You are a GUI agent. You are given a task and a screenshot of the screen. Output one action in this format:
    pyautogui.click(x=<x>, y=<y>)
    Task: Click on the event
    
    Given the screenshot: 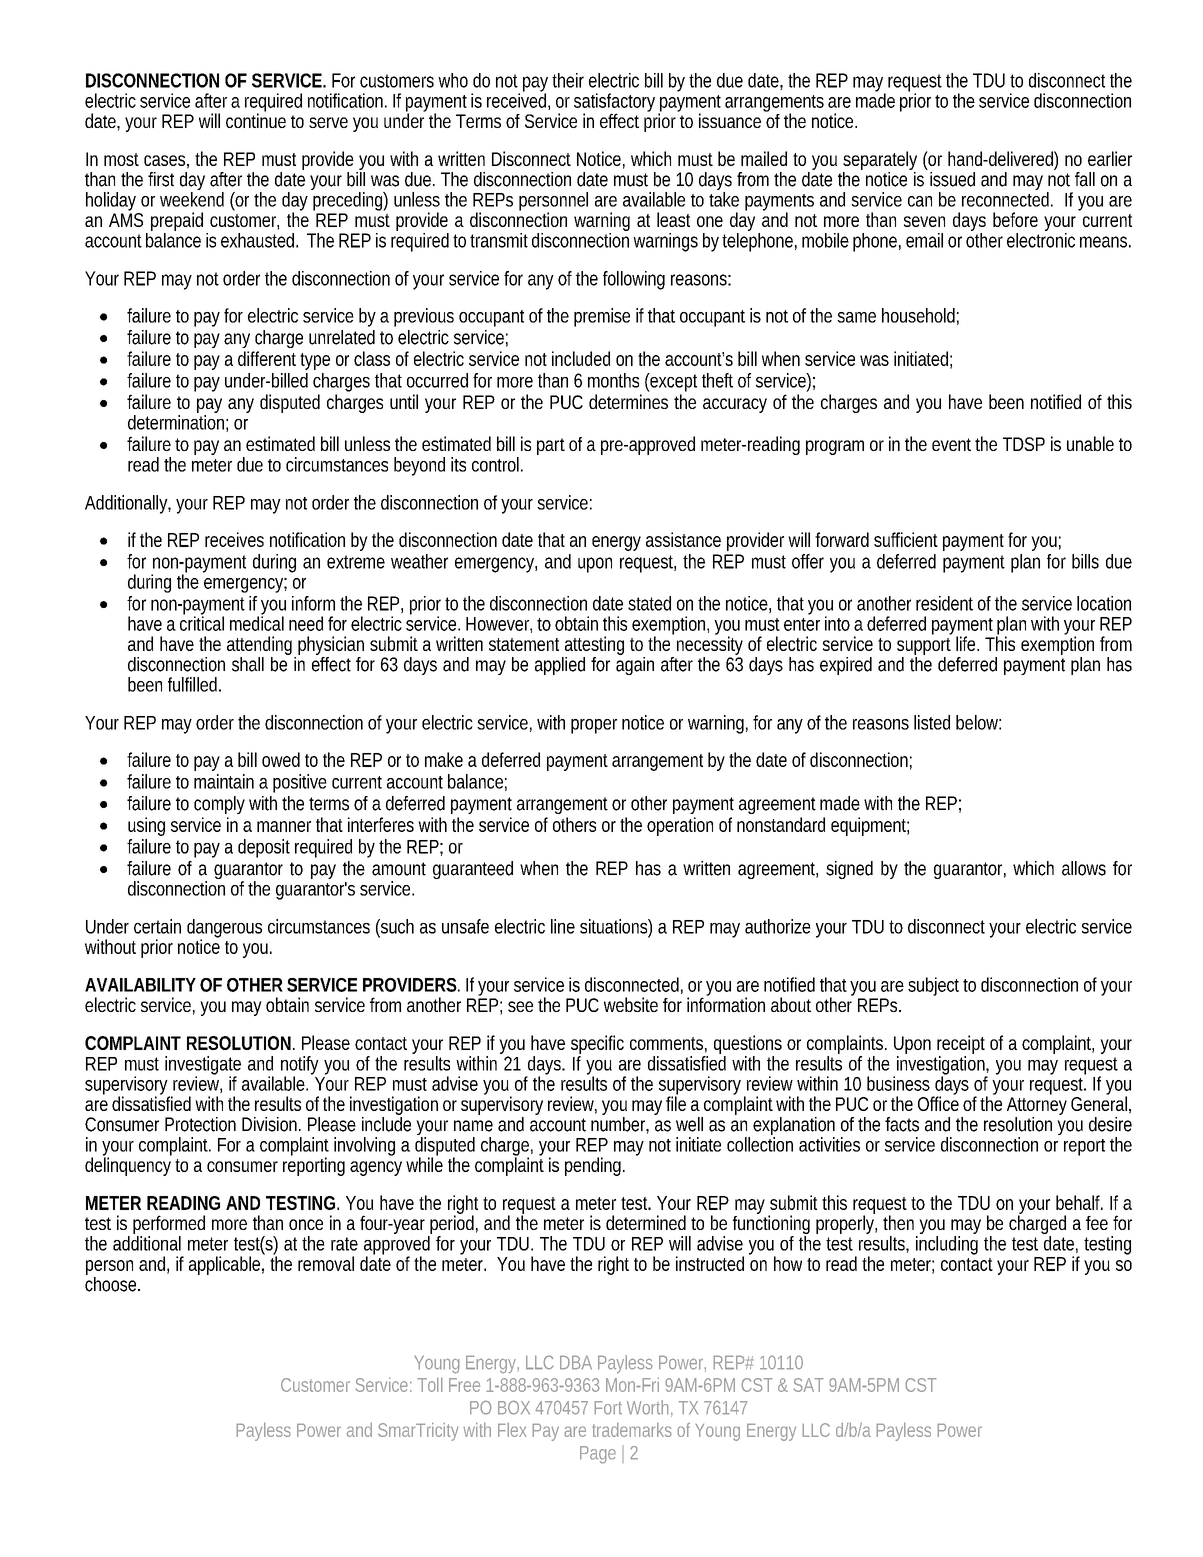 What is the action you would take?
    pyautogui.click(x=954, y=444)
